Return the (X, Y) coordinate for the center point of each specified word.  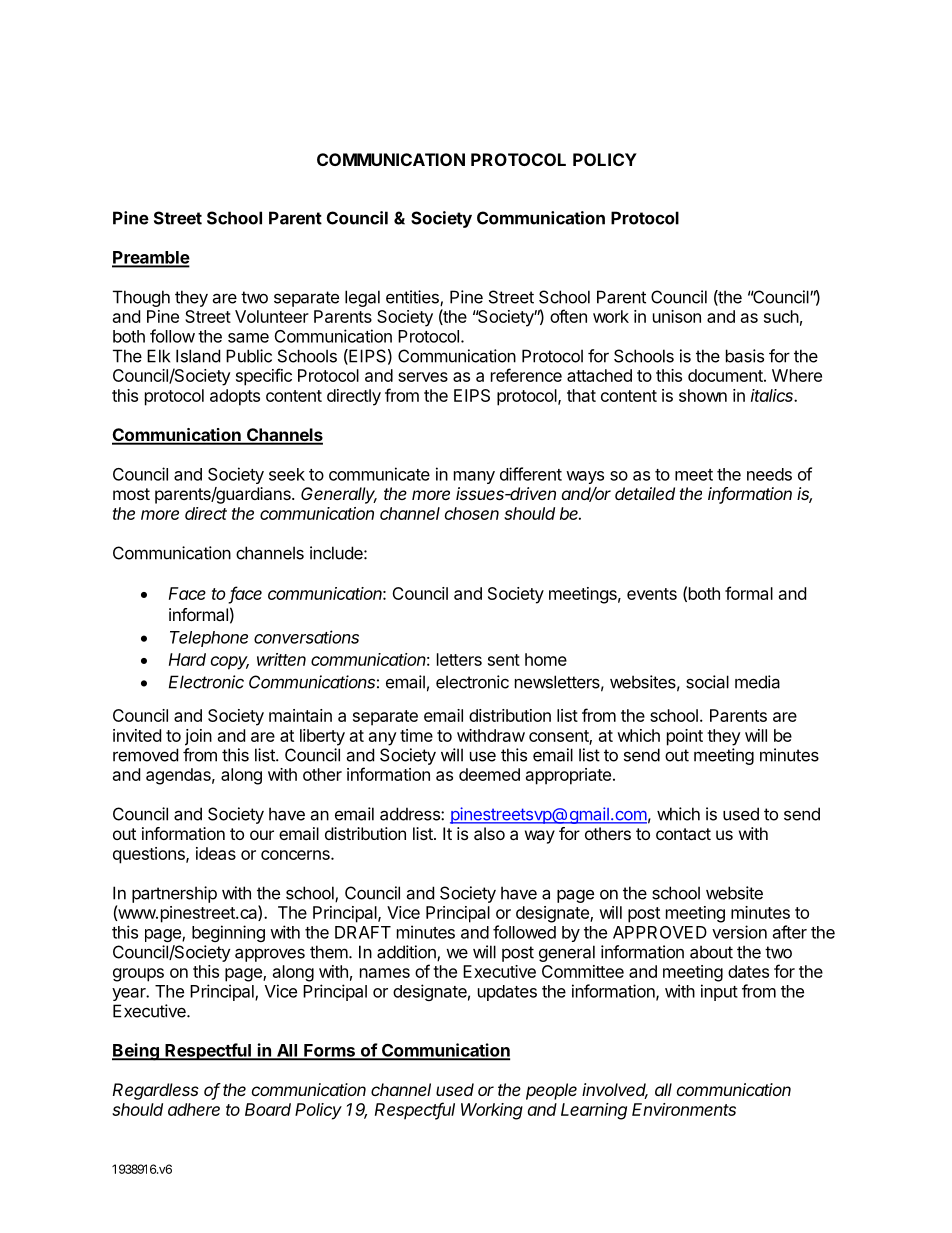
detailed (645, 493)
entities (413, 298)
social (707, 682)
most (131, 494)
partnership (174, 894)
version (739, 932)
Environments (684, 1109)
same (248, 338)
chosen (472, 513)
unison (677, 316)
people (551, 1091)
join (198, 737)
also (489, 833)
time (416, 735)
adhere (194, 1109)
